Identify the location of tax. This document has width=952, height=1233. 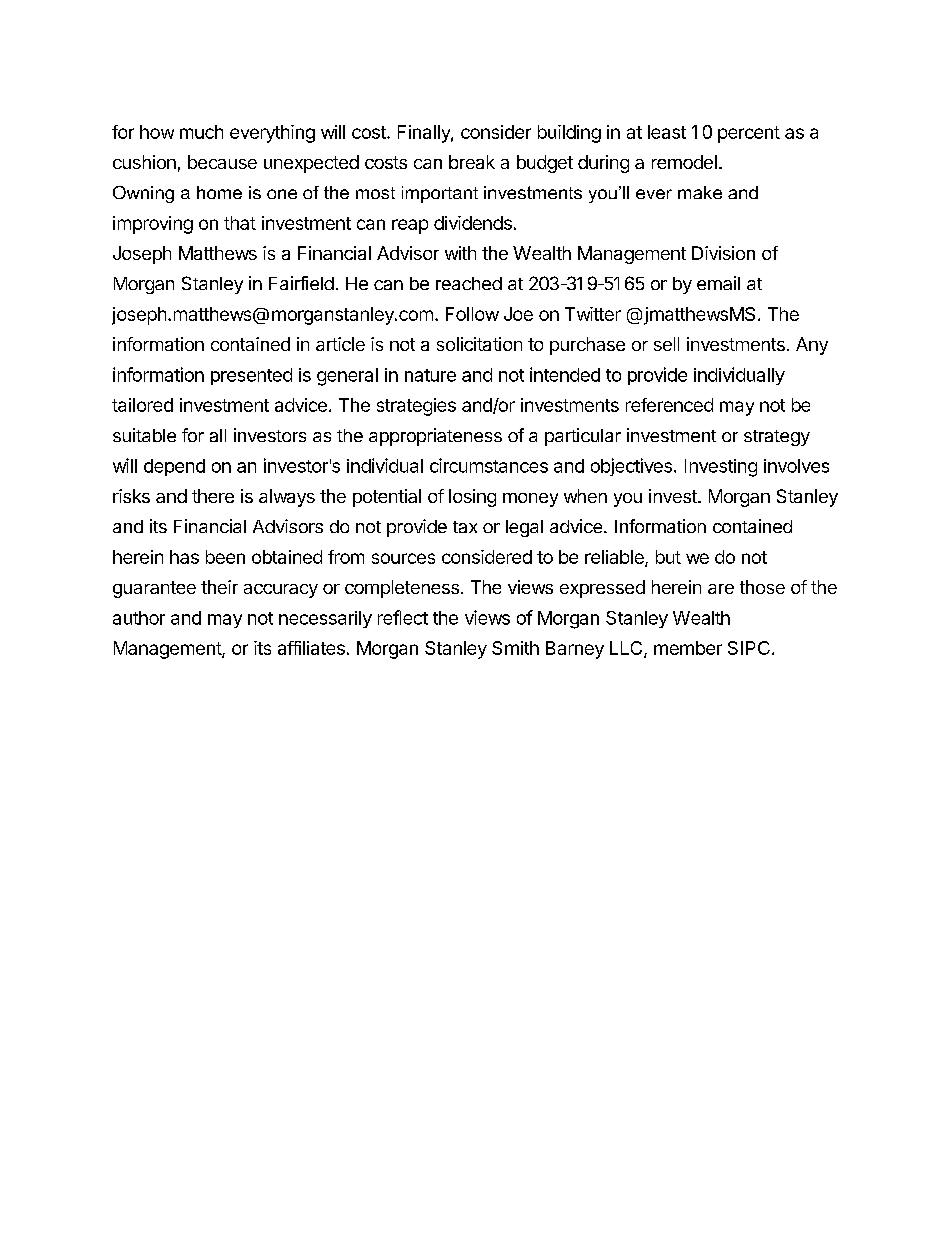
(465, 527).
